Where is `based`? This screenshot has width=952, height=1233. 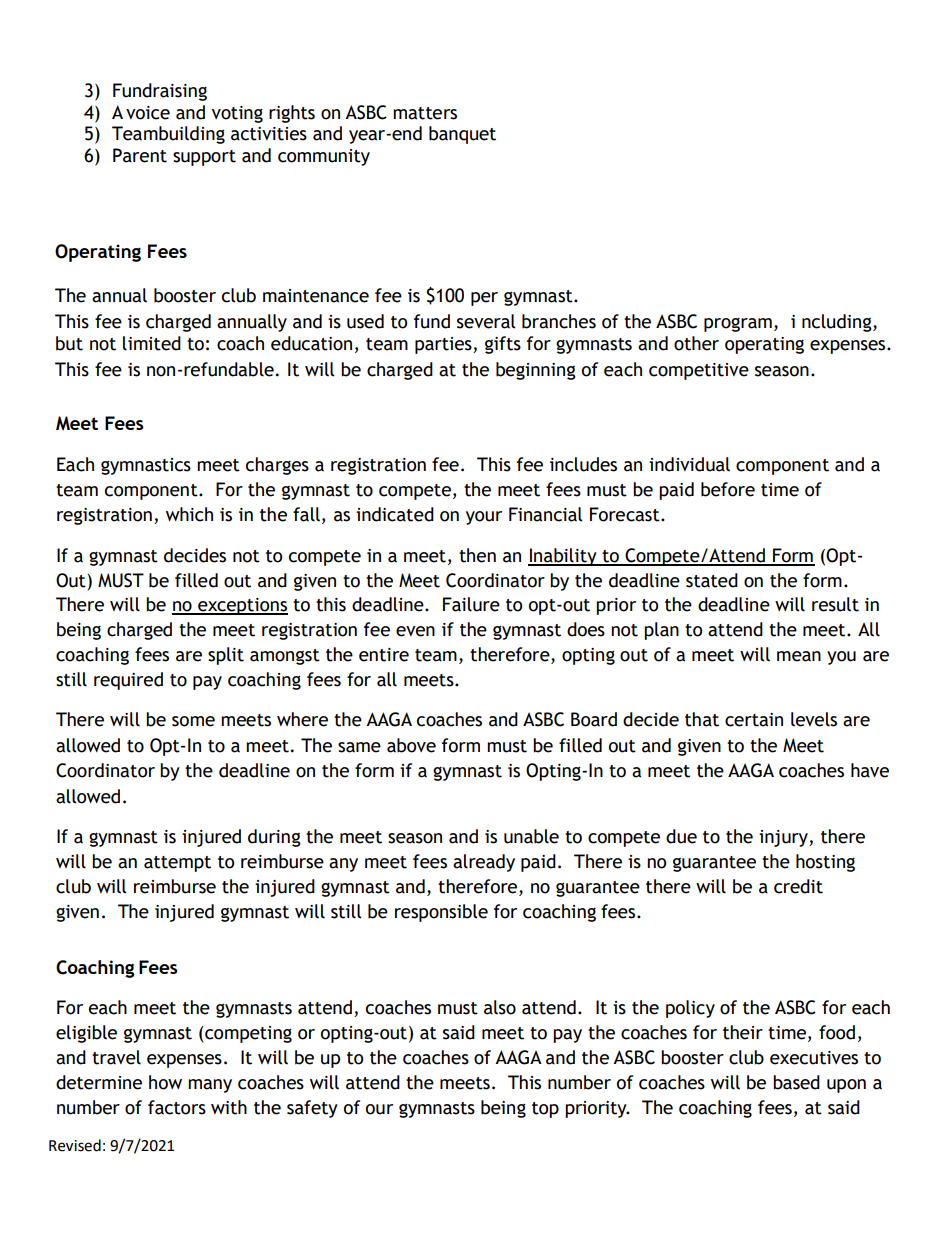 based is located at coordinates (796, 1082).
